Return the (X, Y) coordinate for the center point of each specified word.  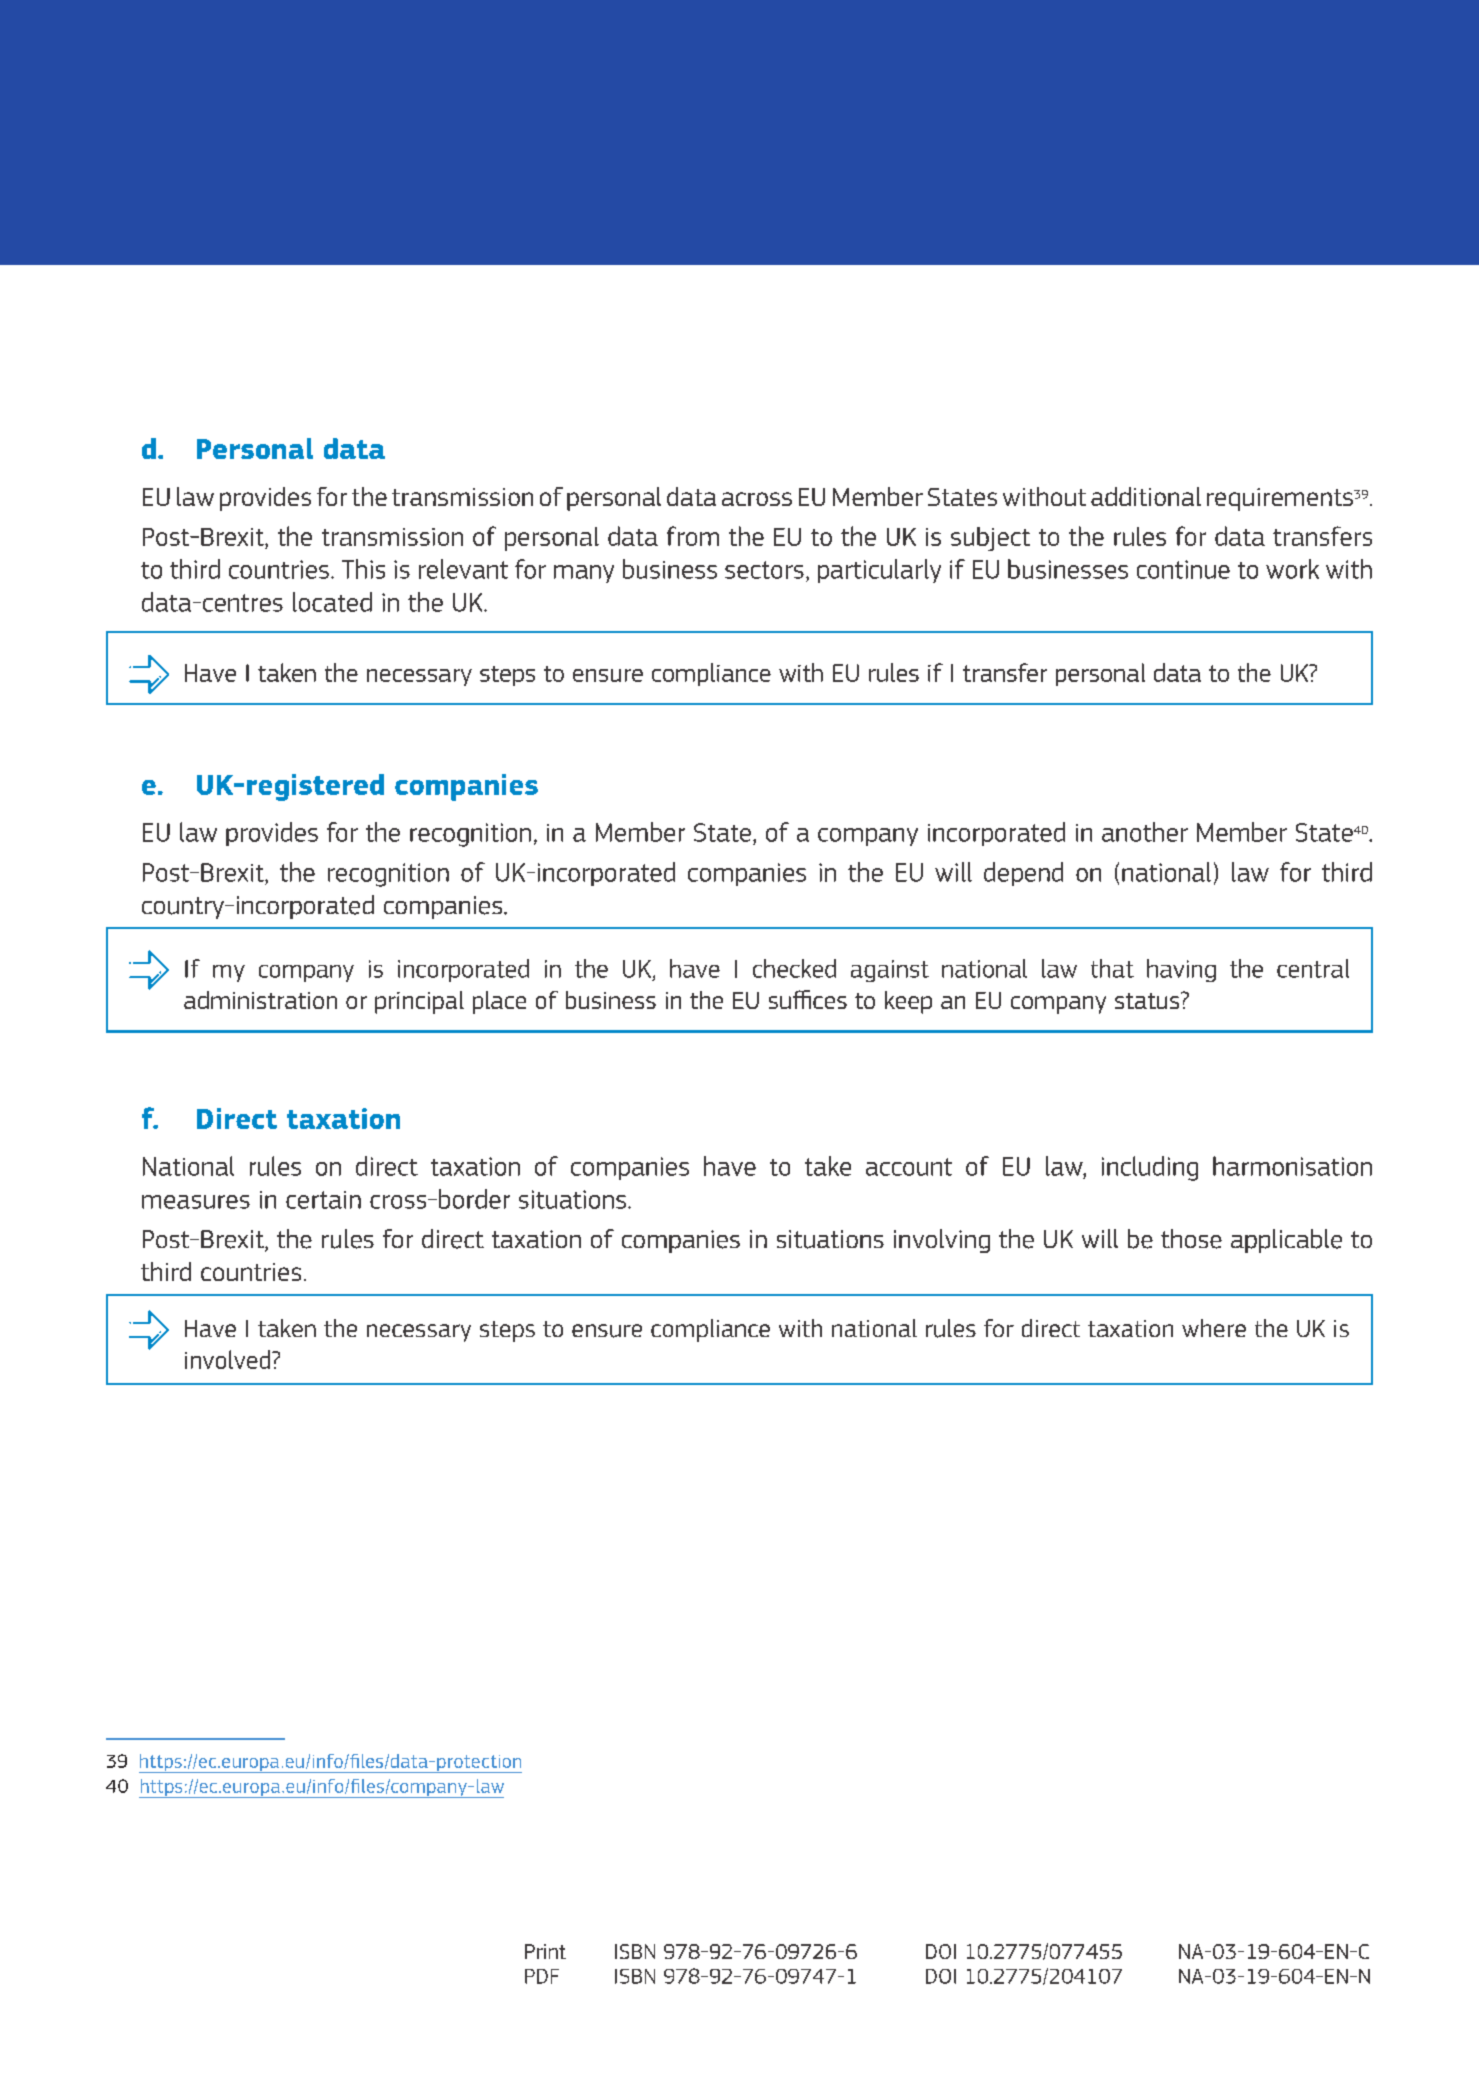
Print (545, 1951)
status (1148, 1000)
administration (260, 1000)
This (363, 569)
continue (1183, 569)
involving (942, 1241)
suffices (808, 999)
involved (229, 1359)
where (1214, 1328)
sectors (764, 570)
